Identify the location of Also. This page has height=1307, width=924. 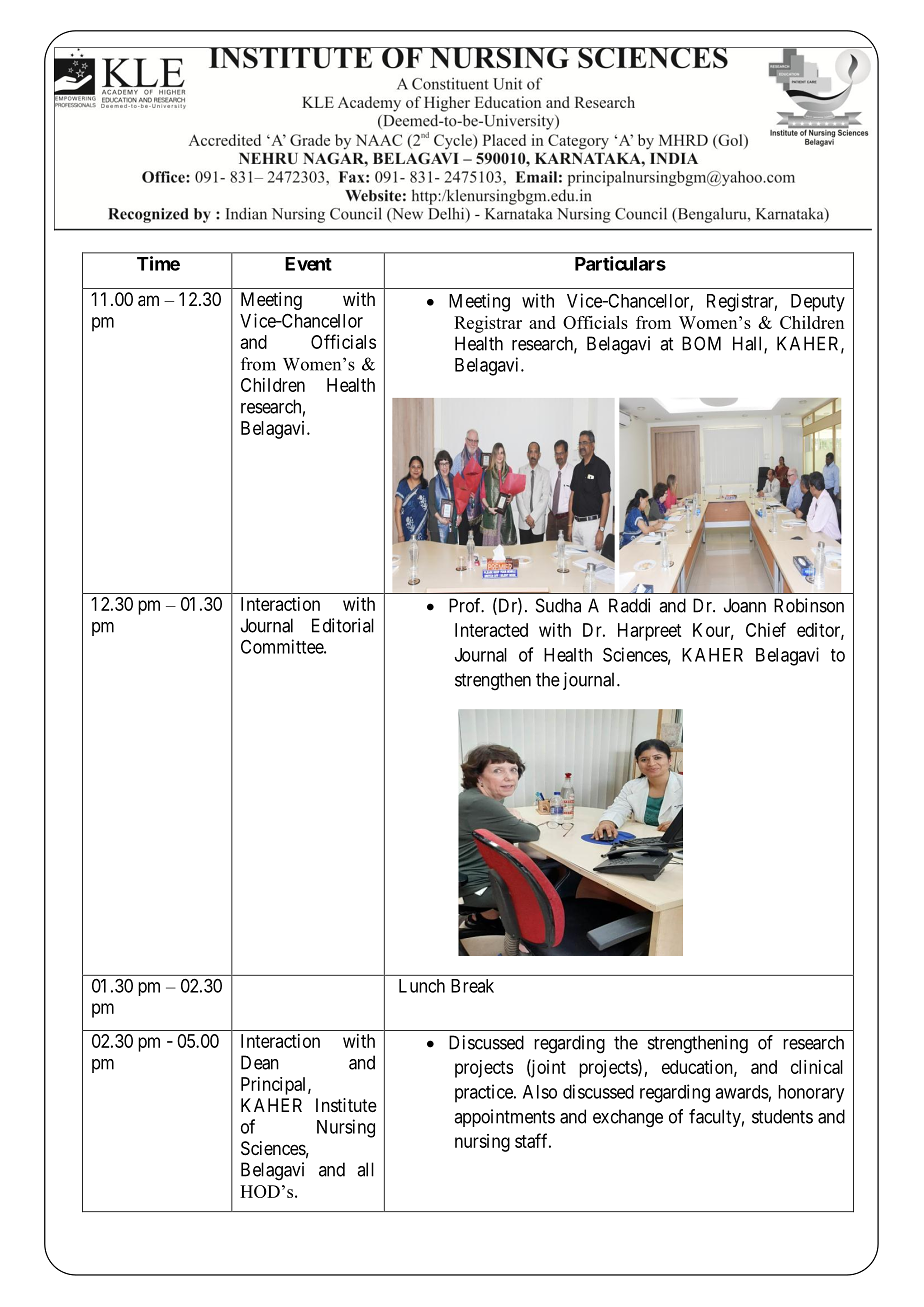
(540, 1092).
